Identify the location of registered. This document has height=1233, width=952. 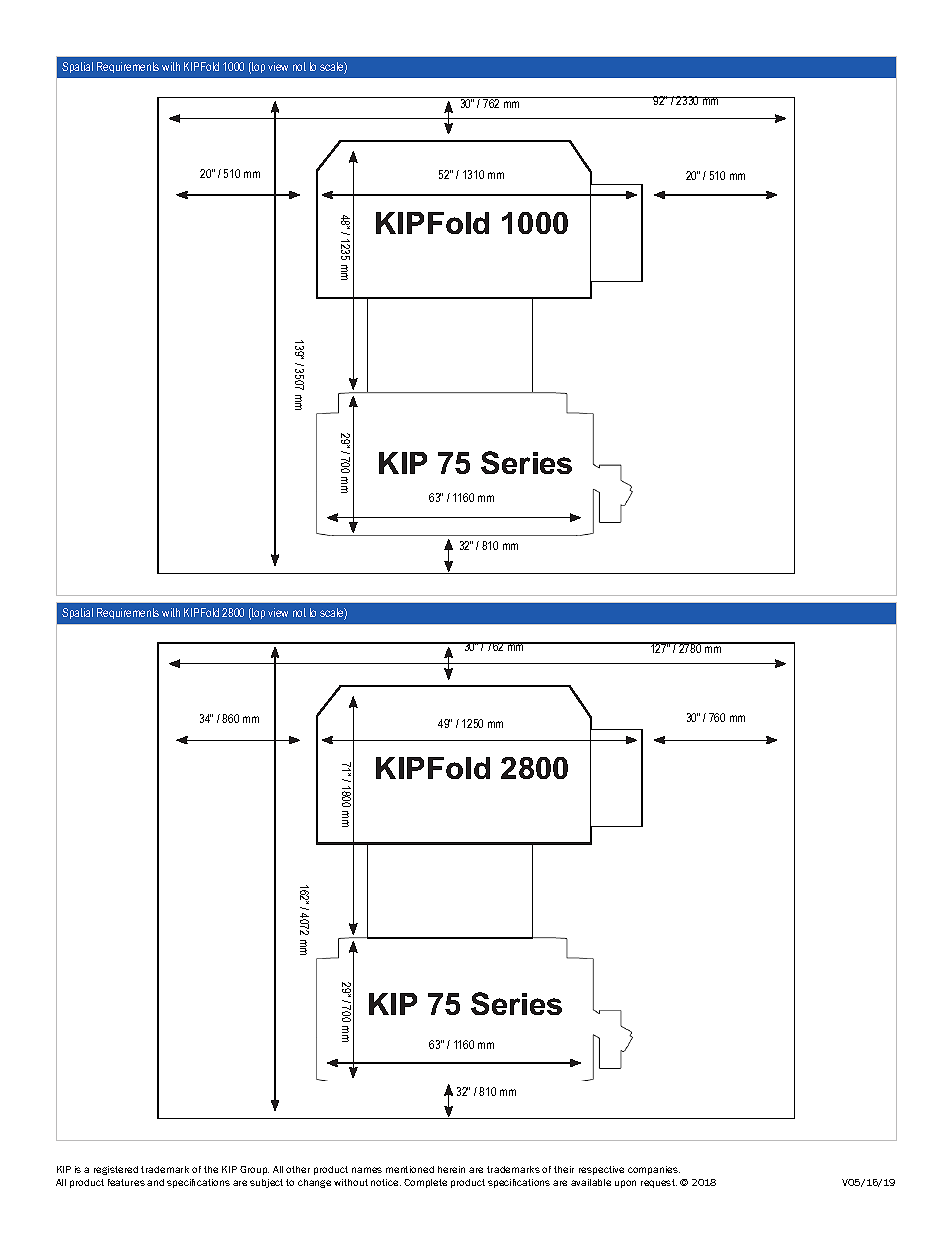
(116, 1170).
